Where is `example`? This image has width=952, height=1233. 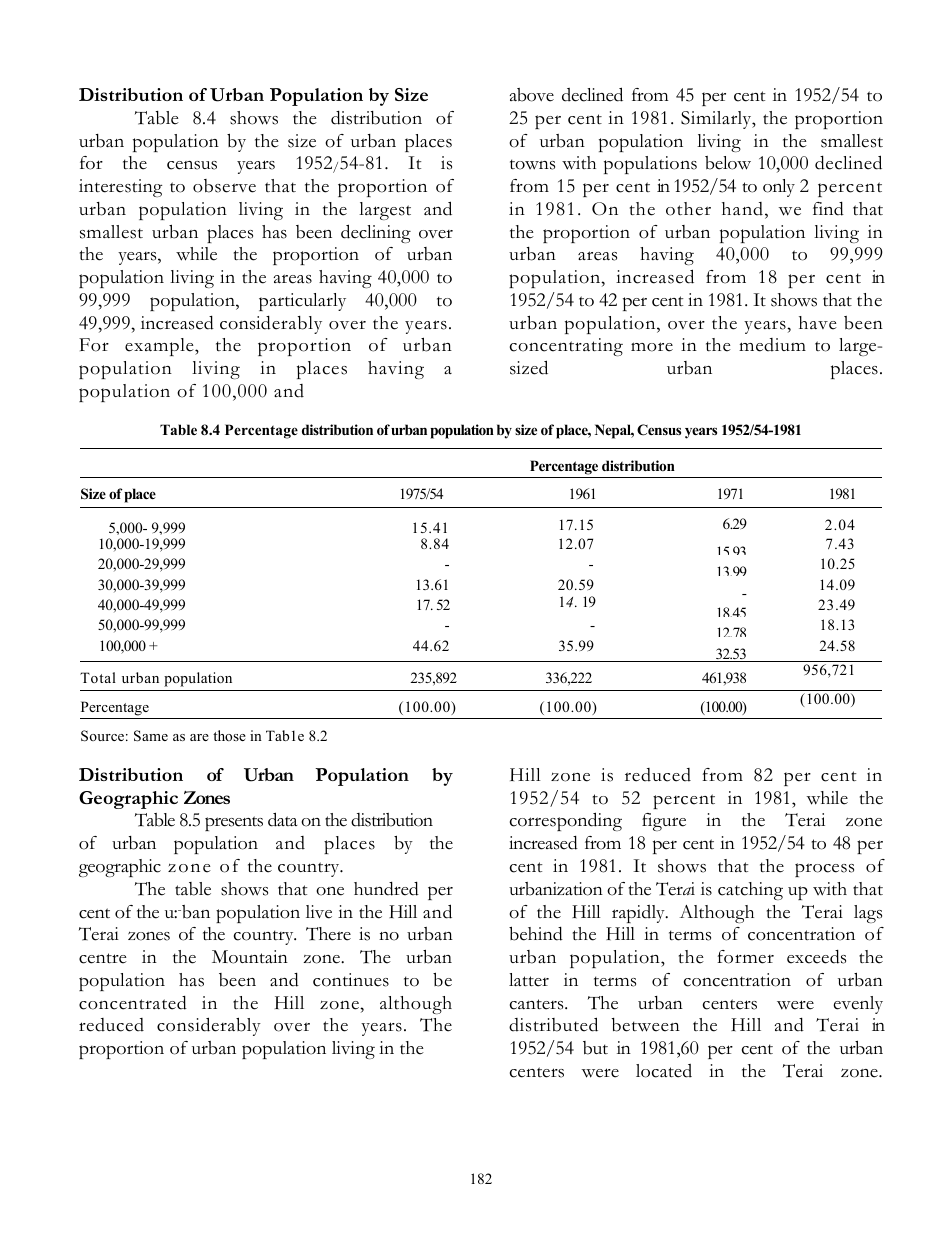
example is located at coordinates (160, 347).
